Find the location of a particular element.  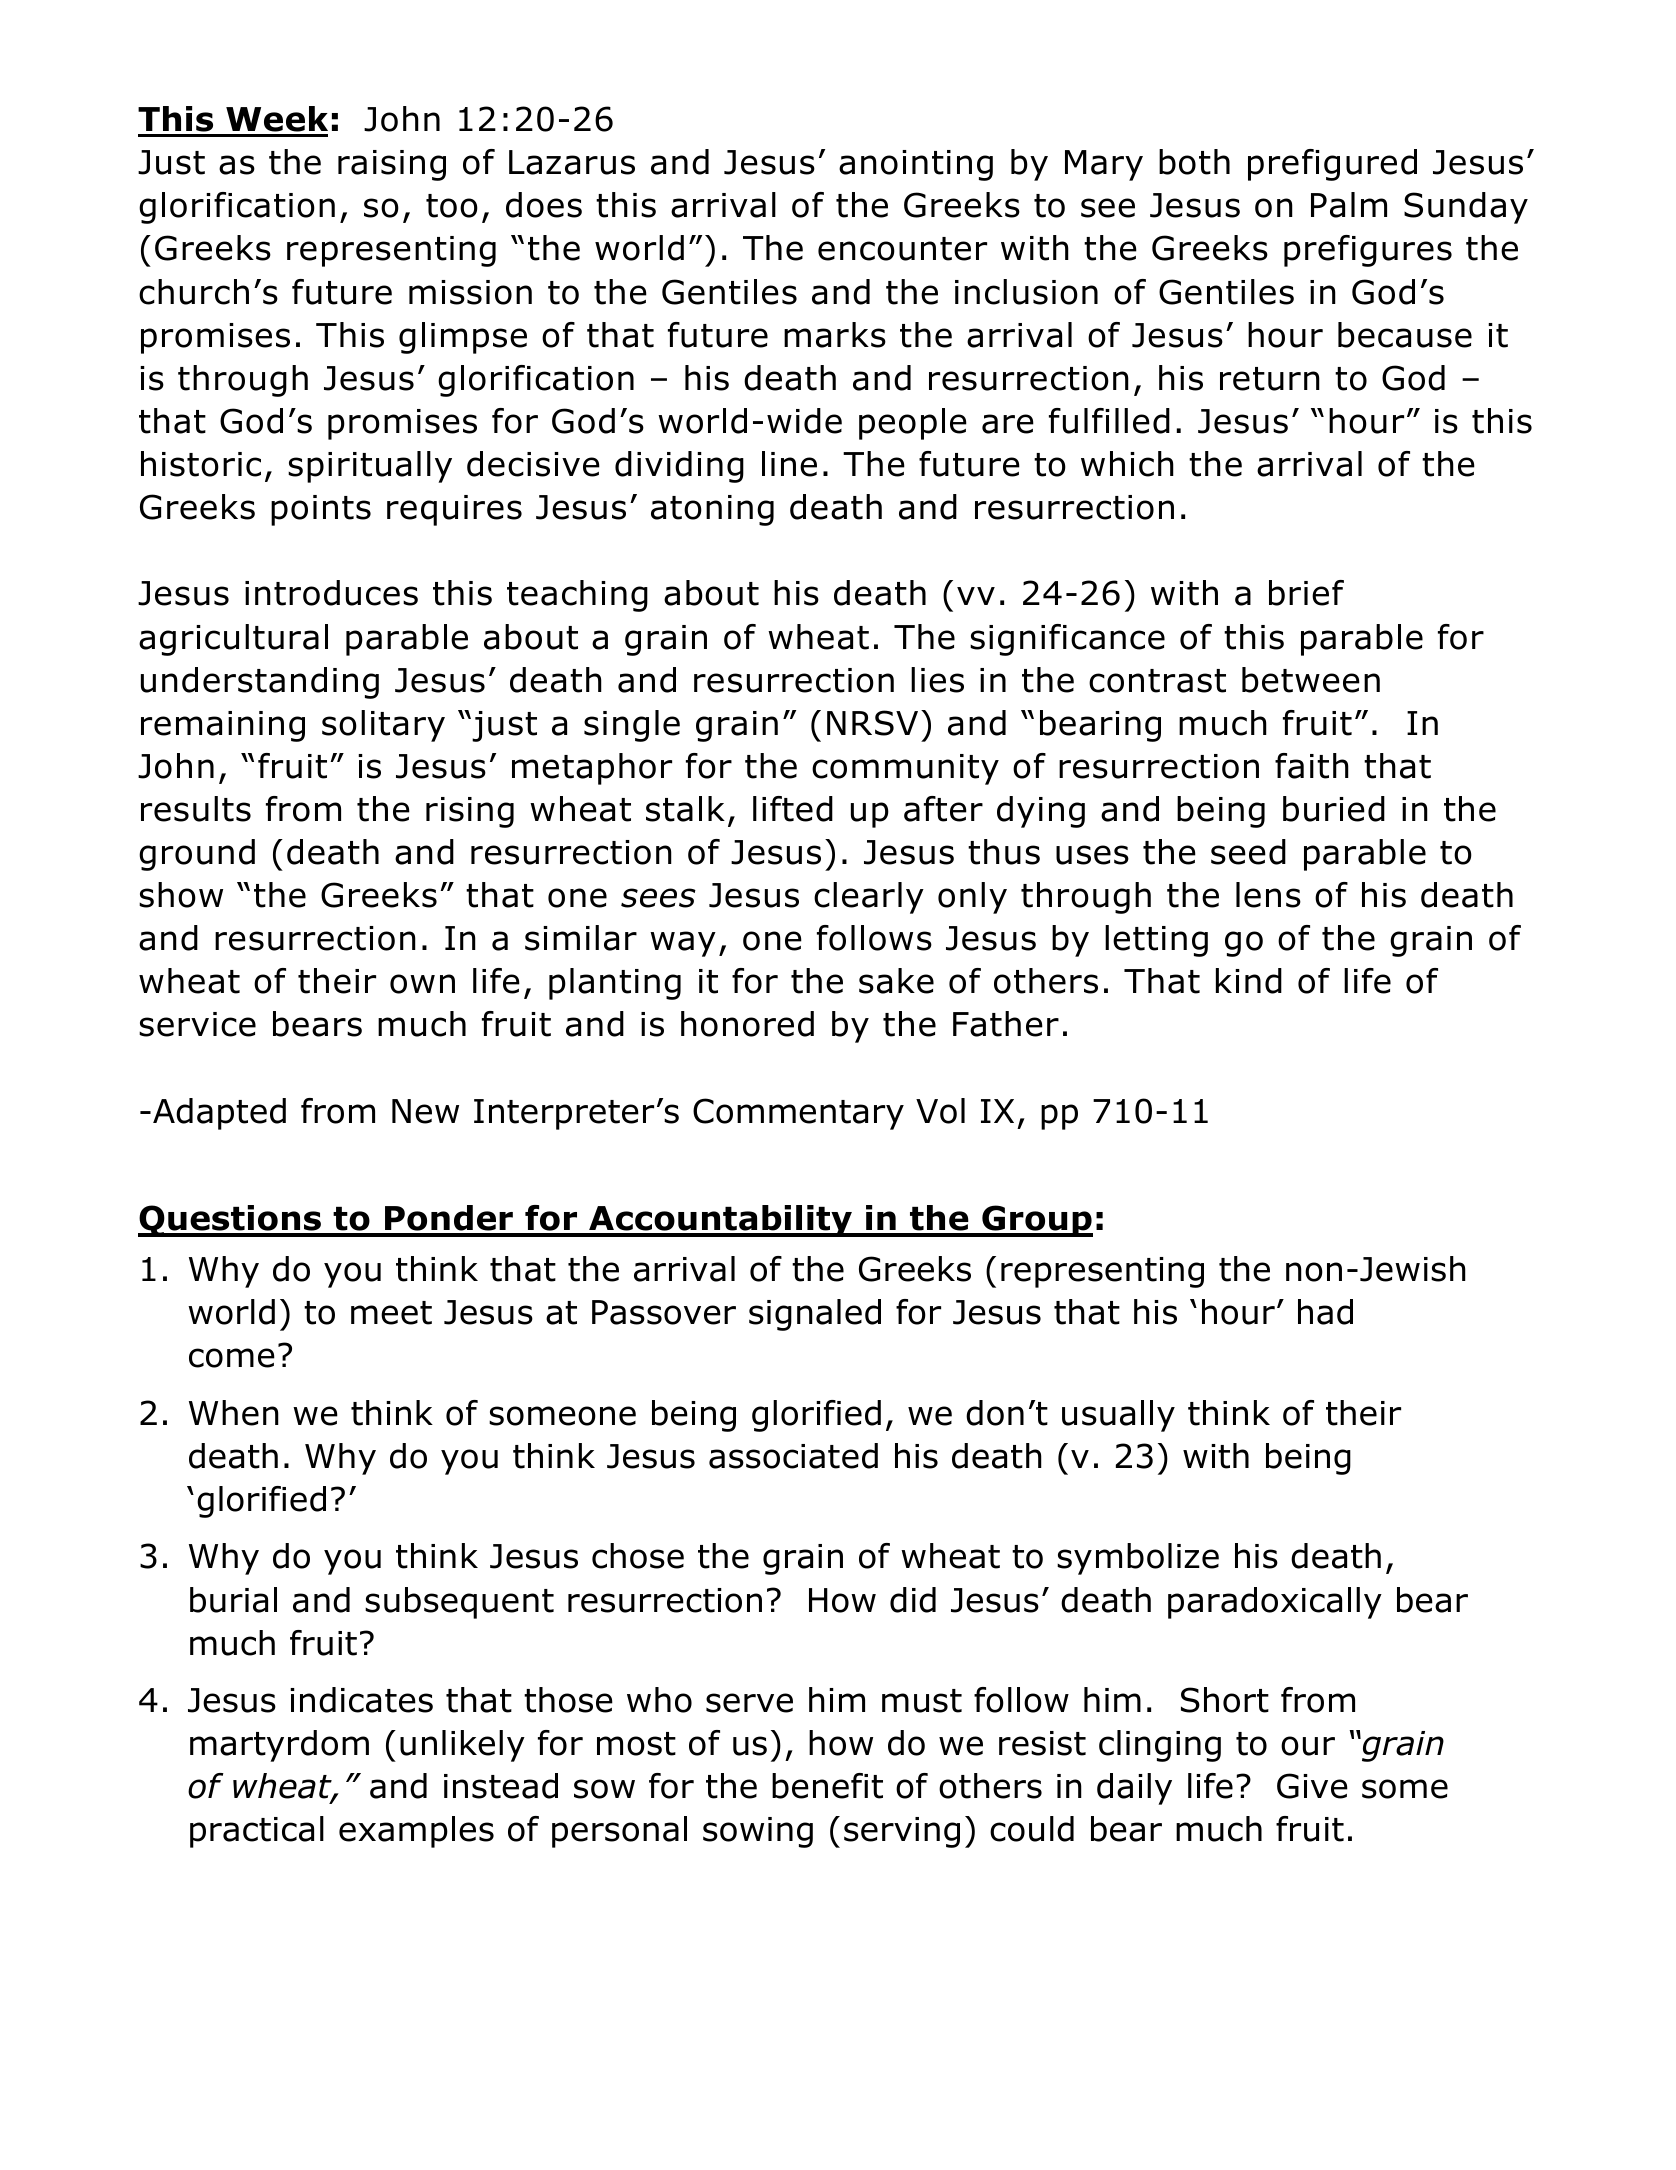

Give is located at coordinates (1312, 1786).
